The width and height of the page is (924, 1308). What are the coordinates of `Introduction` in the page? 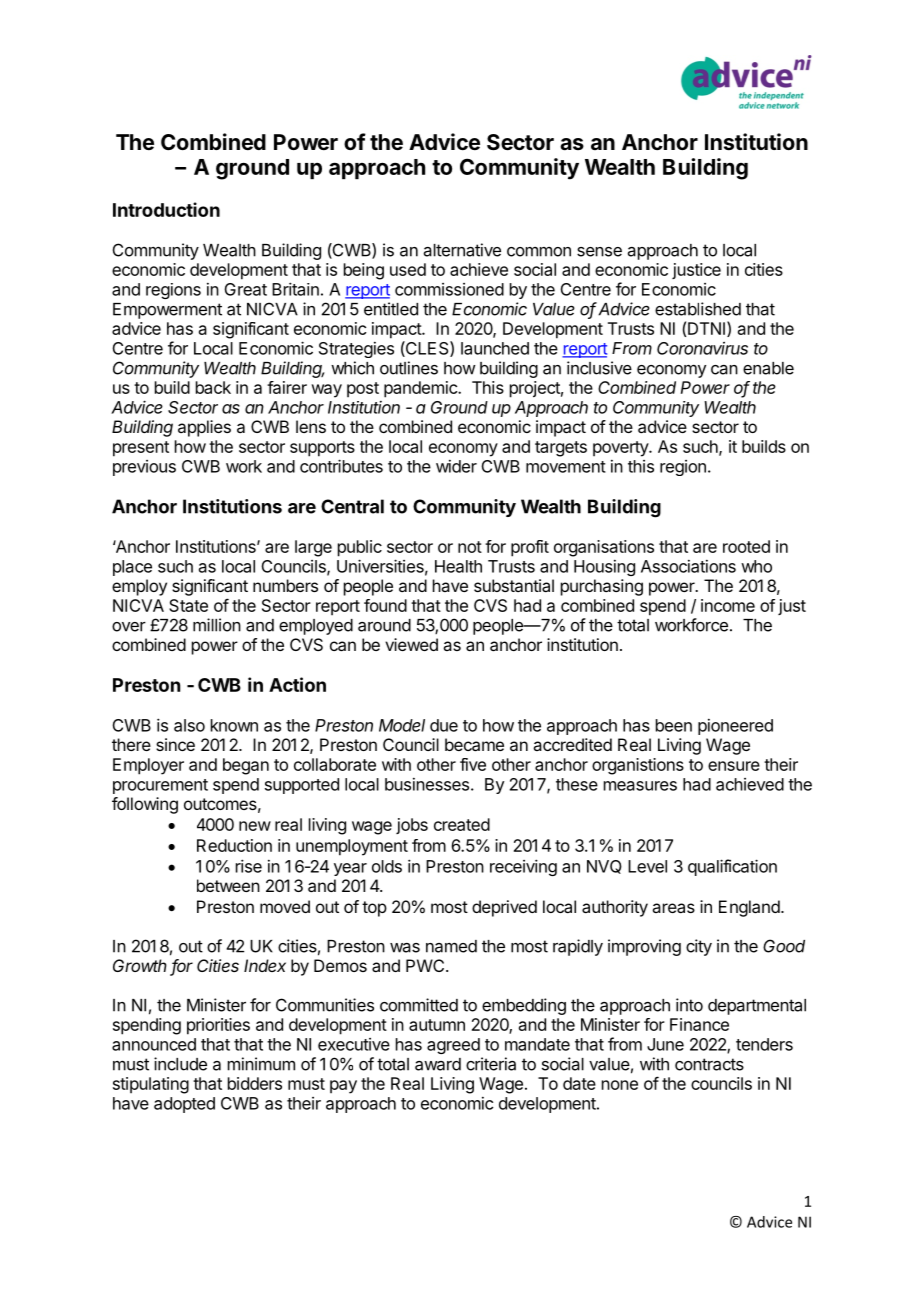 It's located at (166, 209).
